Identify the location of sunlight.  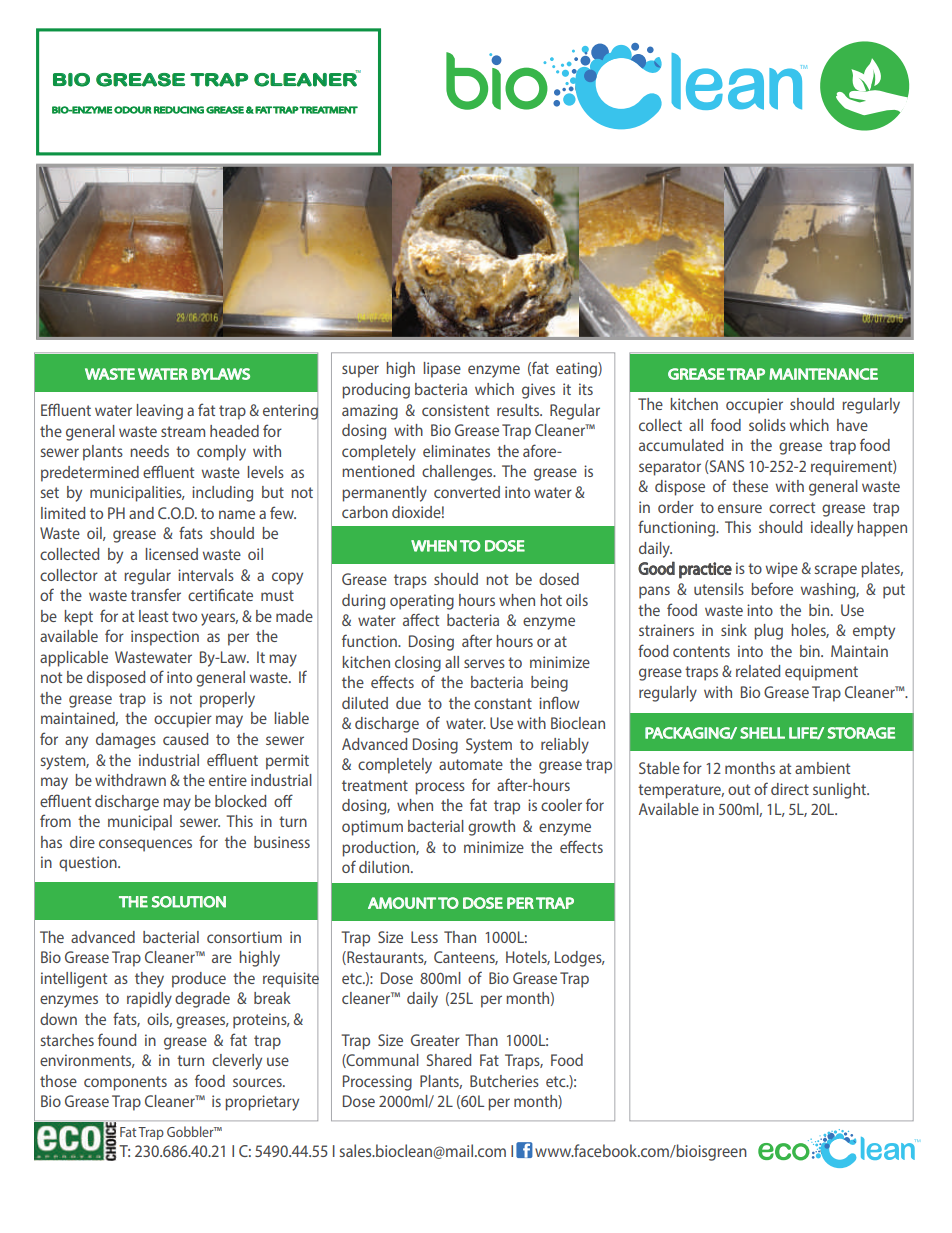
(841, 791).
